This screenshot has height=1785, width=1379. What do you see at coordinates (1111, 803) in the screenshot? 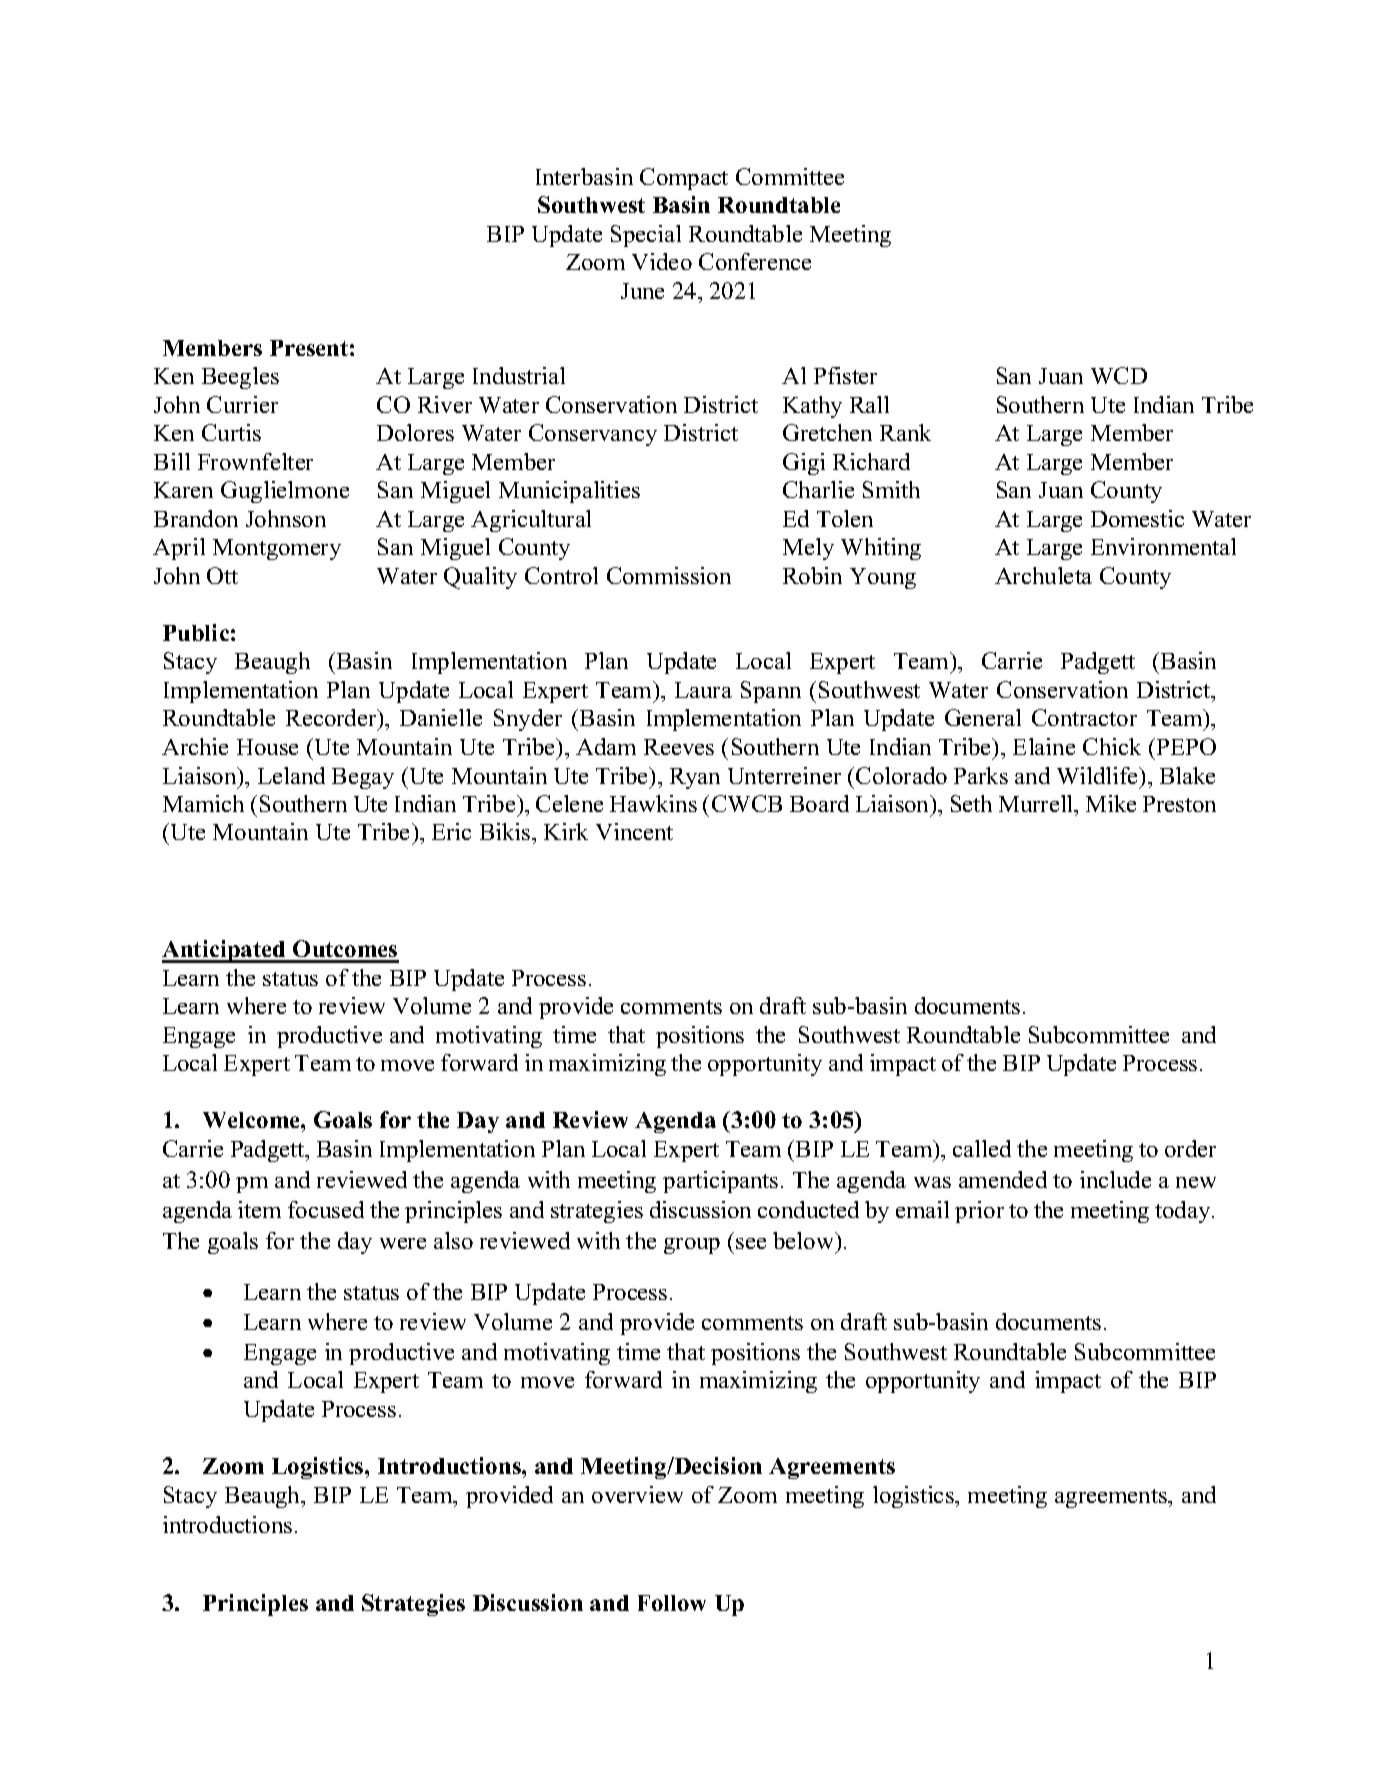
I see `Mike` at bounding box center [1111, 803].
